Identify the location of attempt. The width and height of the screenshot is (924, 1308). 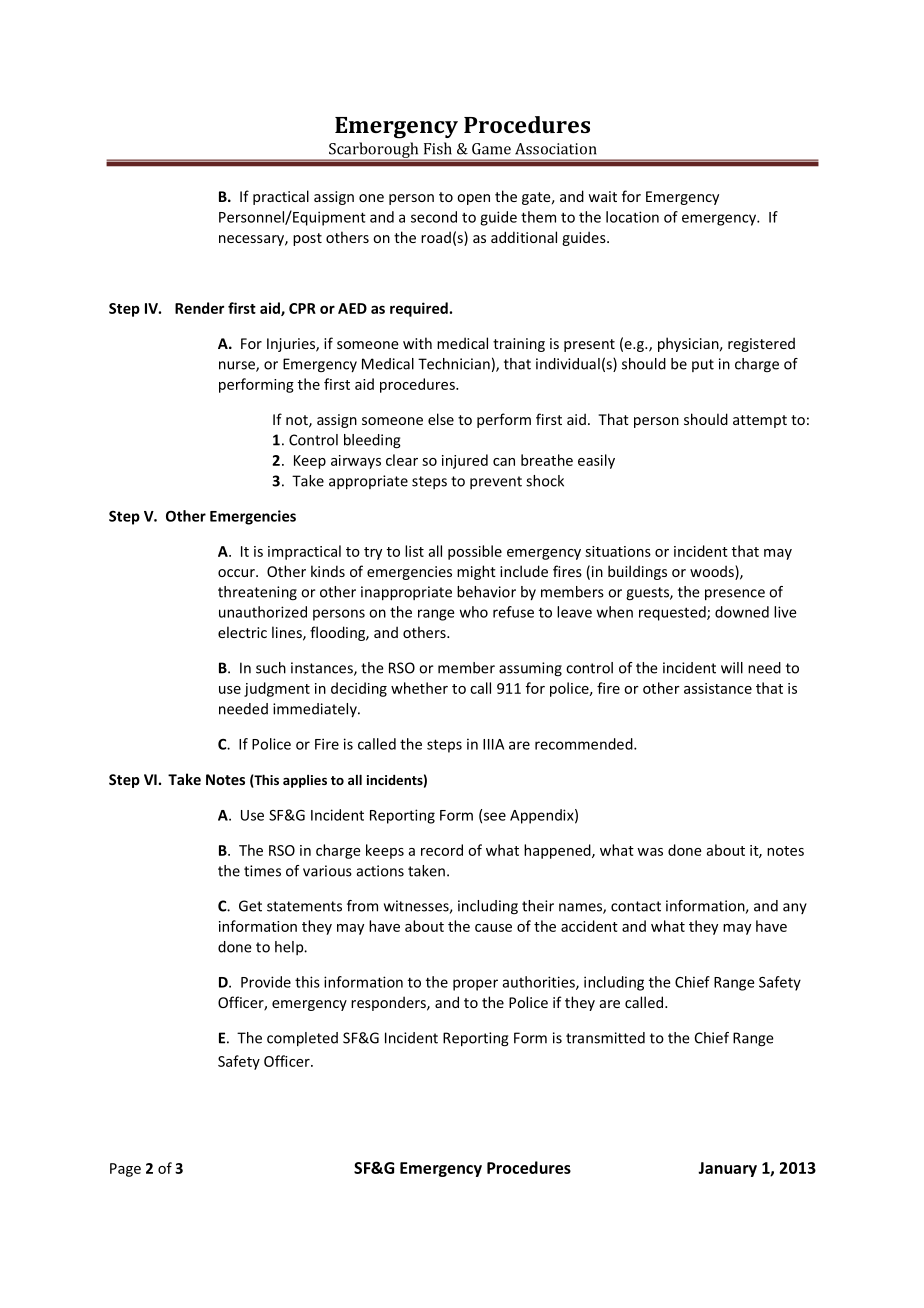
(760, 421).
